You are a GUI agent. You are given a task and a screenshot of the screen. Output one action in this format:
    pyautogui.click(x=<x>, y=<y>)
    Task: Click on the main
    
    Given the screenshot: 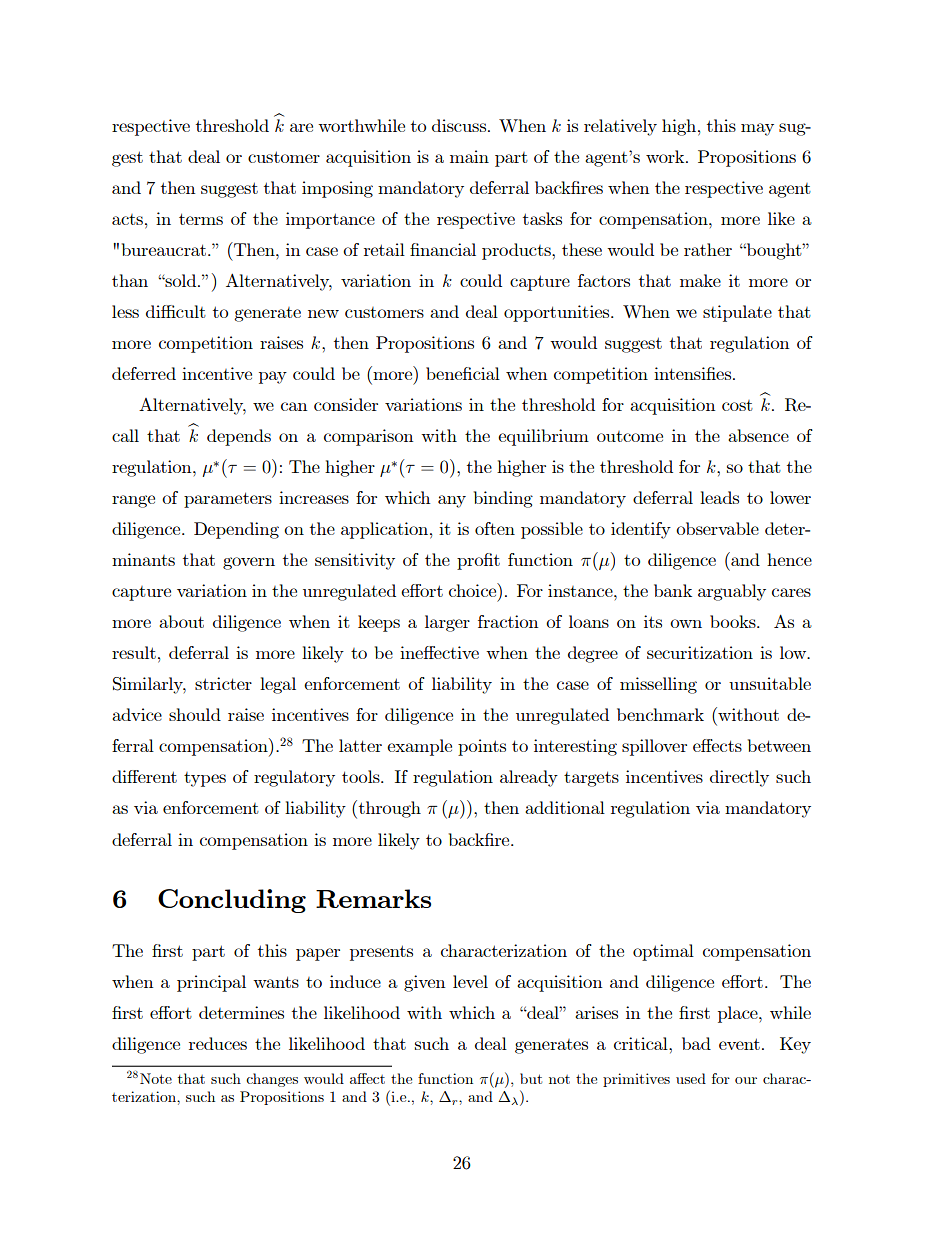 What is the action you would take?
    pyautogui.click(x=469, y=156)
